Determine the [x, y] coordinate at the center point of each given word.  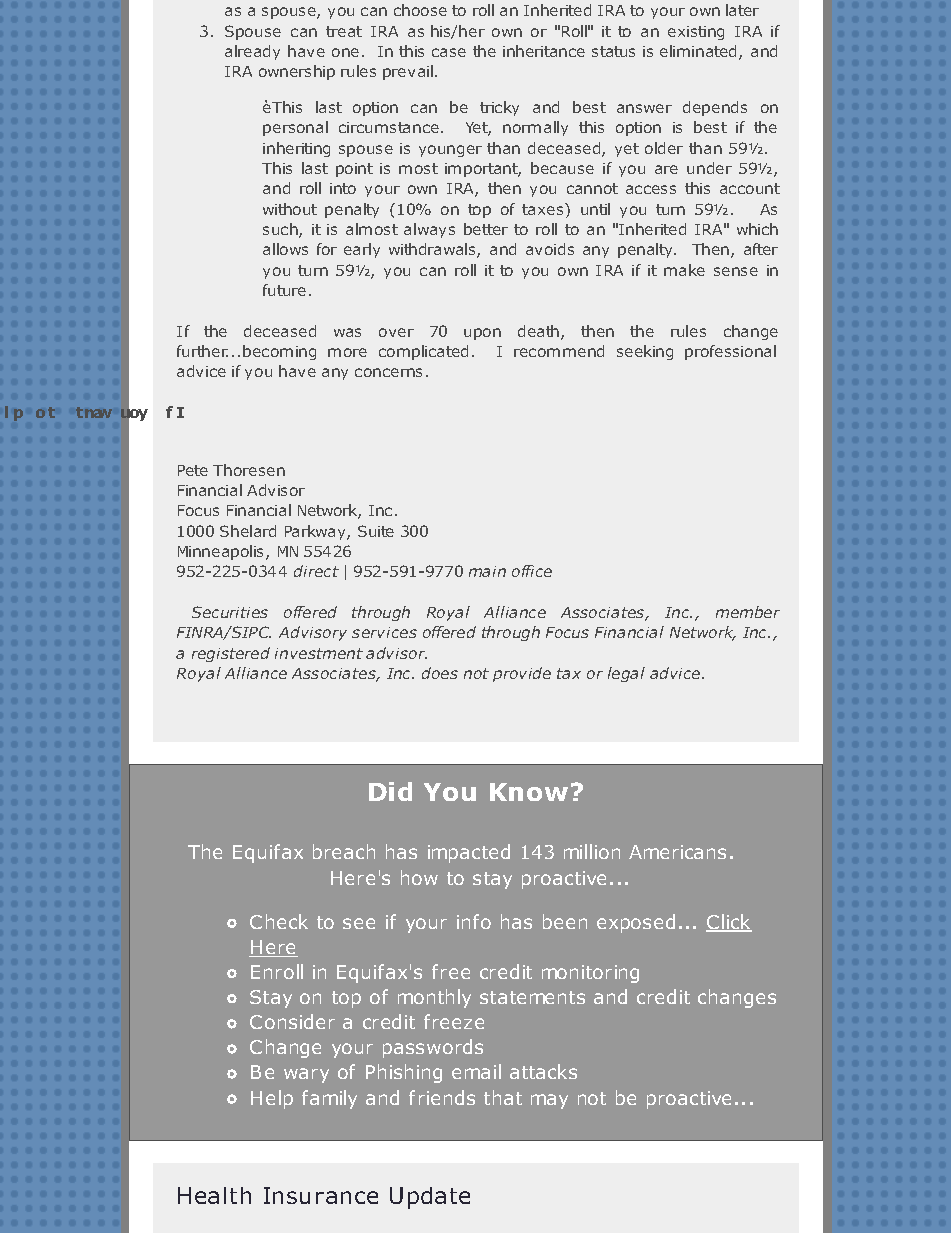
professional [730, 352]
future [284, 290]
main [487, 571]
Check [279, 921]
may [549, 1101]
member [748, 612]
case [449, 52]
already [252, 52]
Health [214, 1195]
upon [482, 334]
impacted [469, 853]
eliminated [700, 52]
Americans [677, 852]
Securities [230, 612]
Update [430, 1198]
